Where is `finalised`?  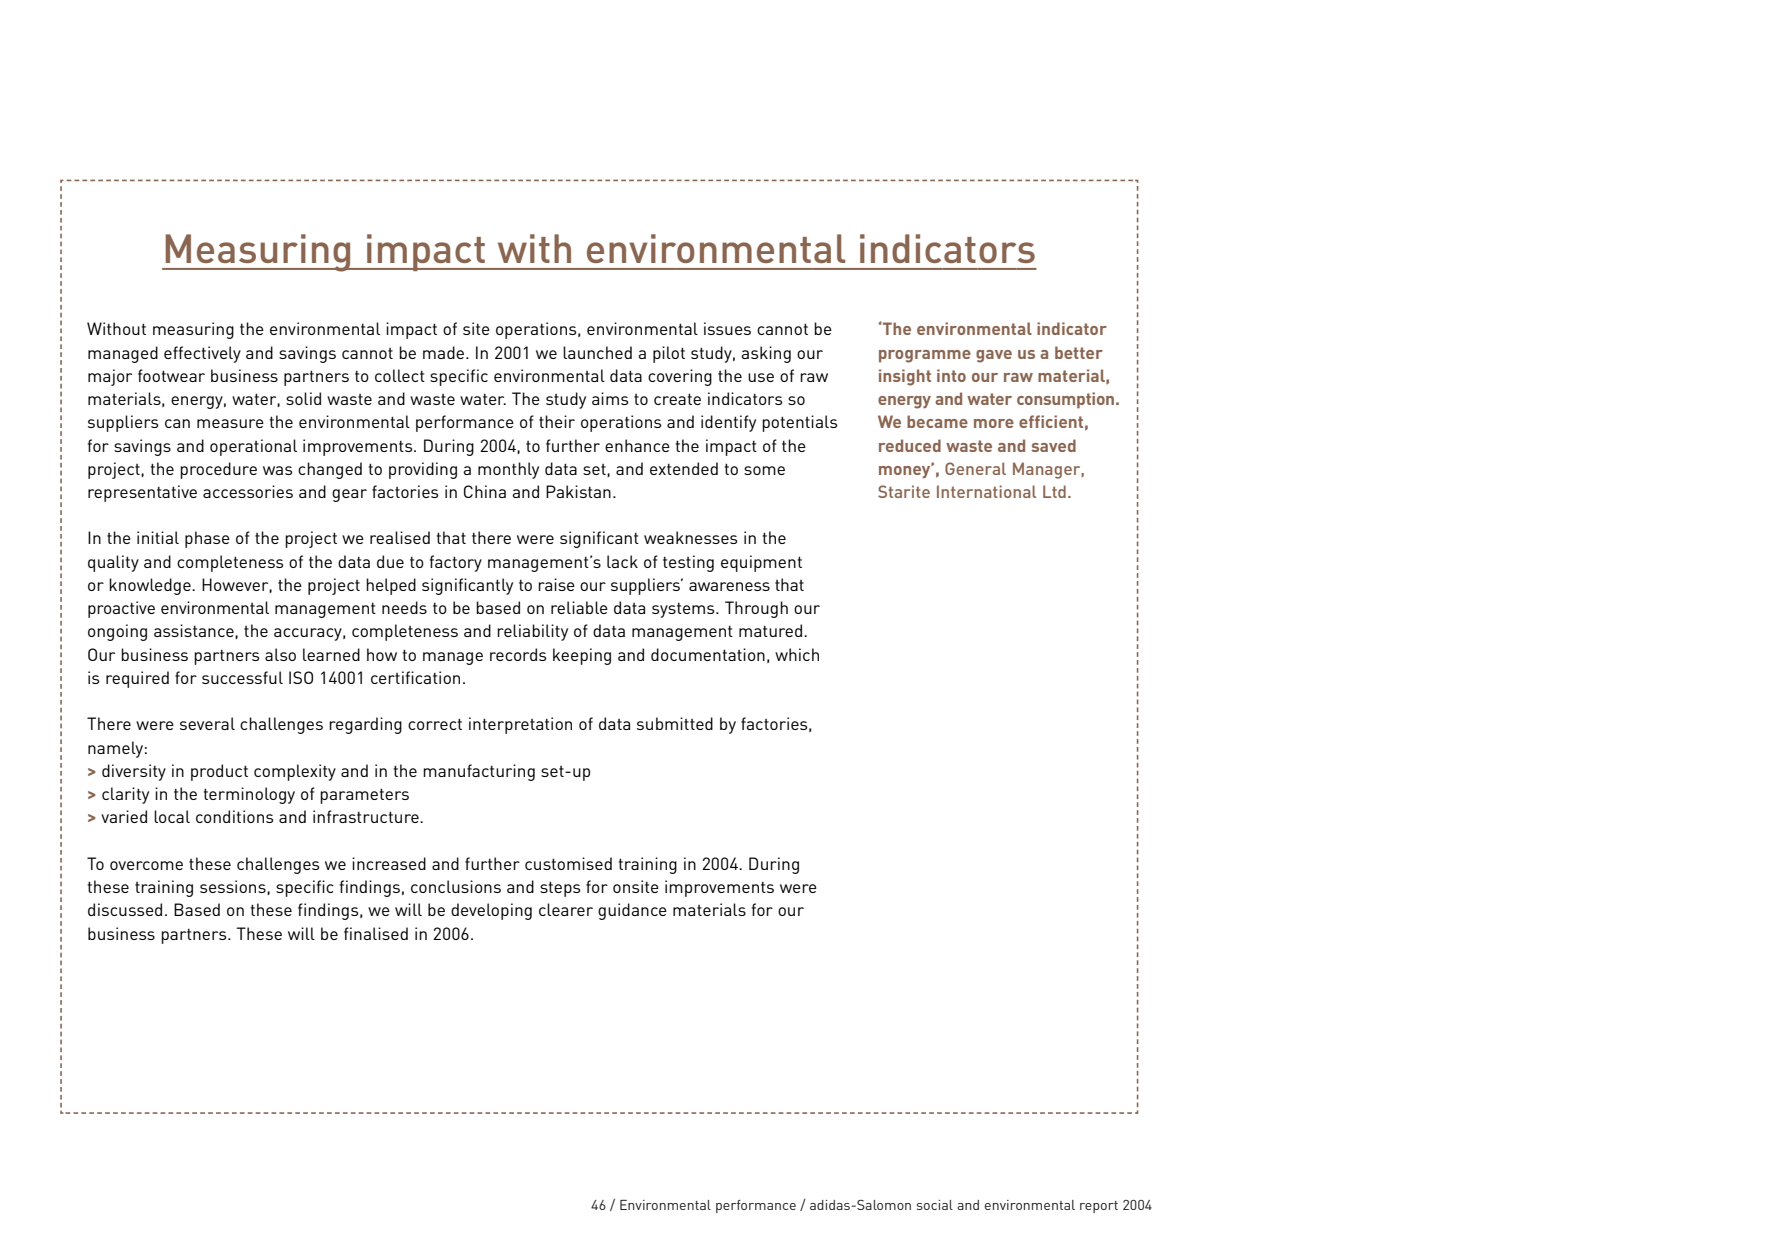 finalised is located at coordinates (376, 933).
